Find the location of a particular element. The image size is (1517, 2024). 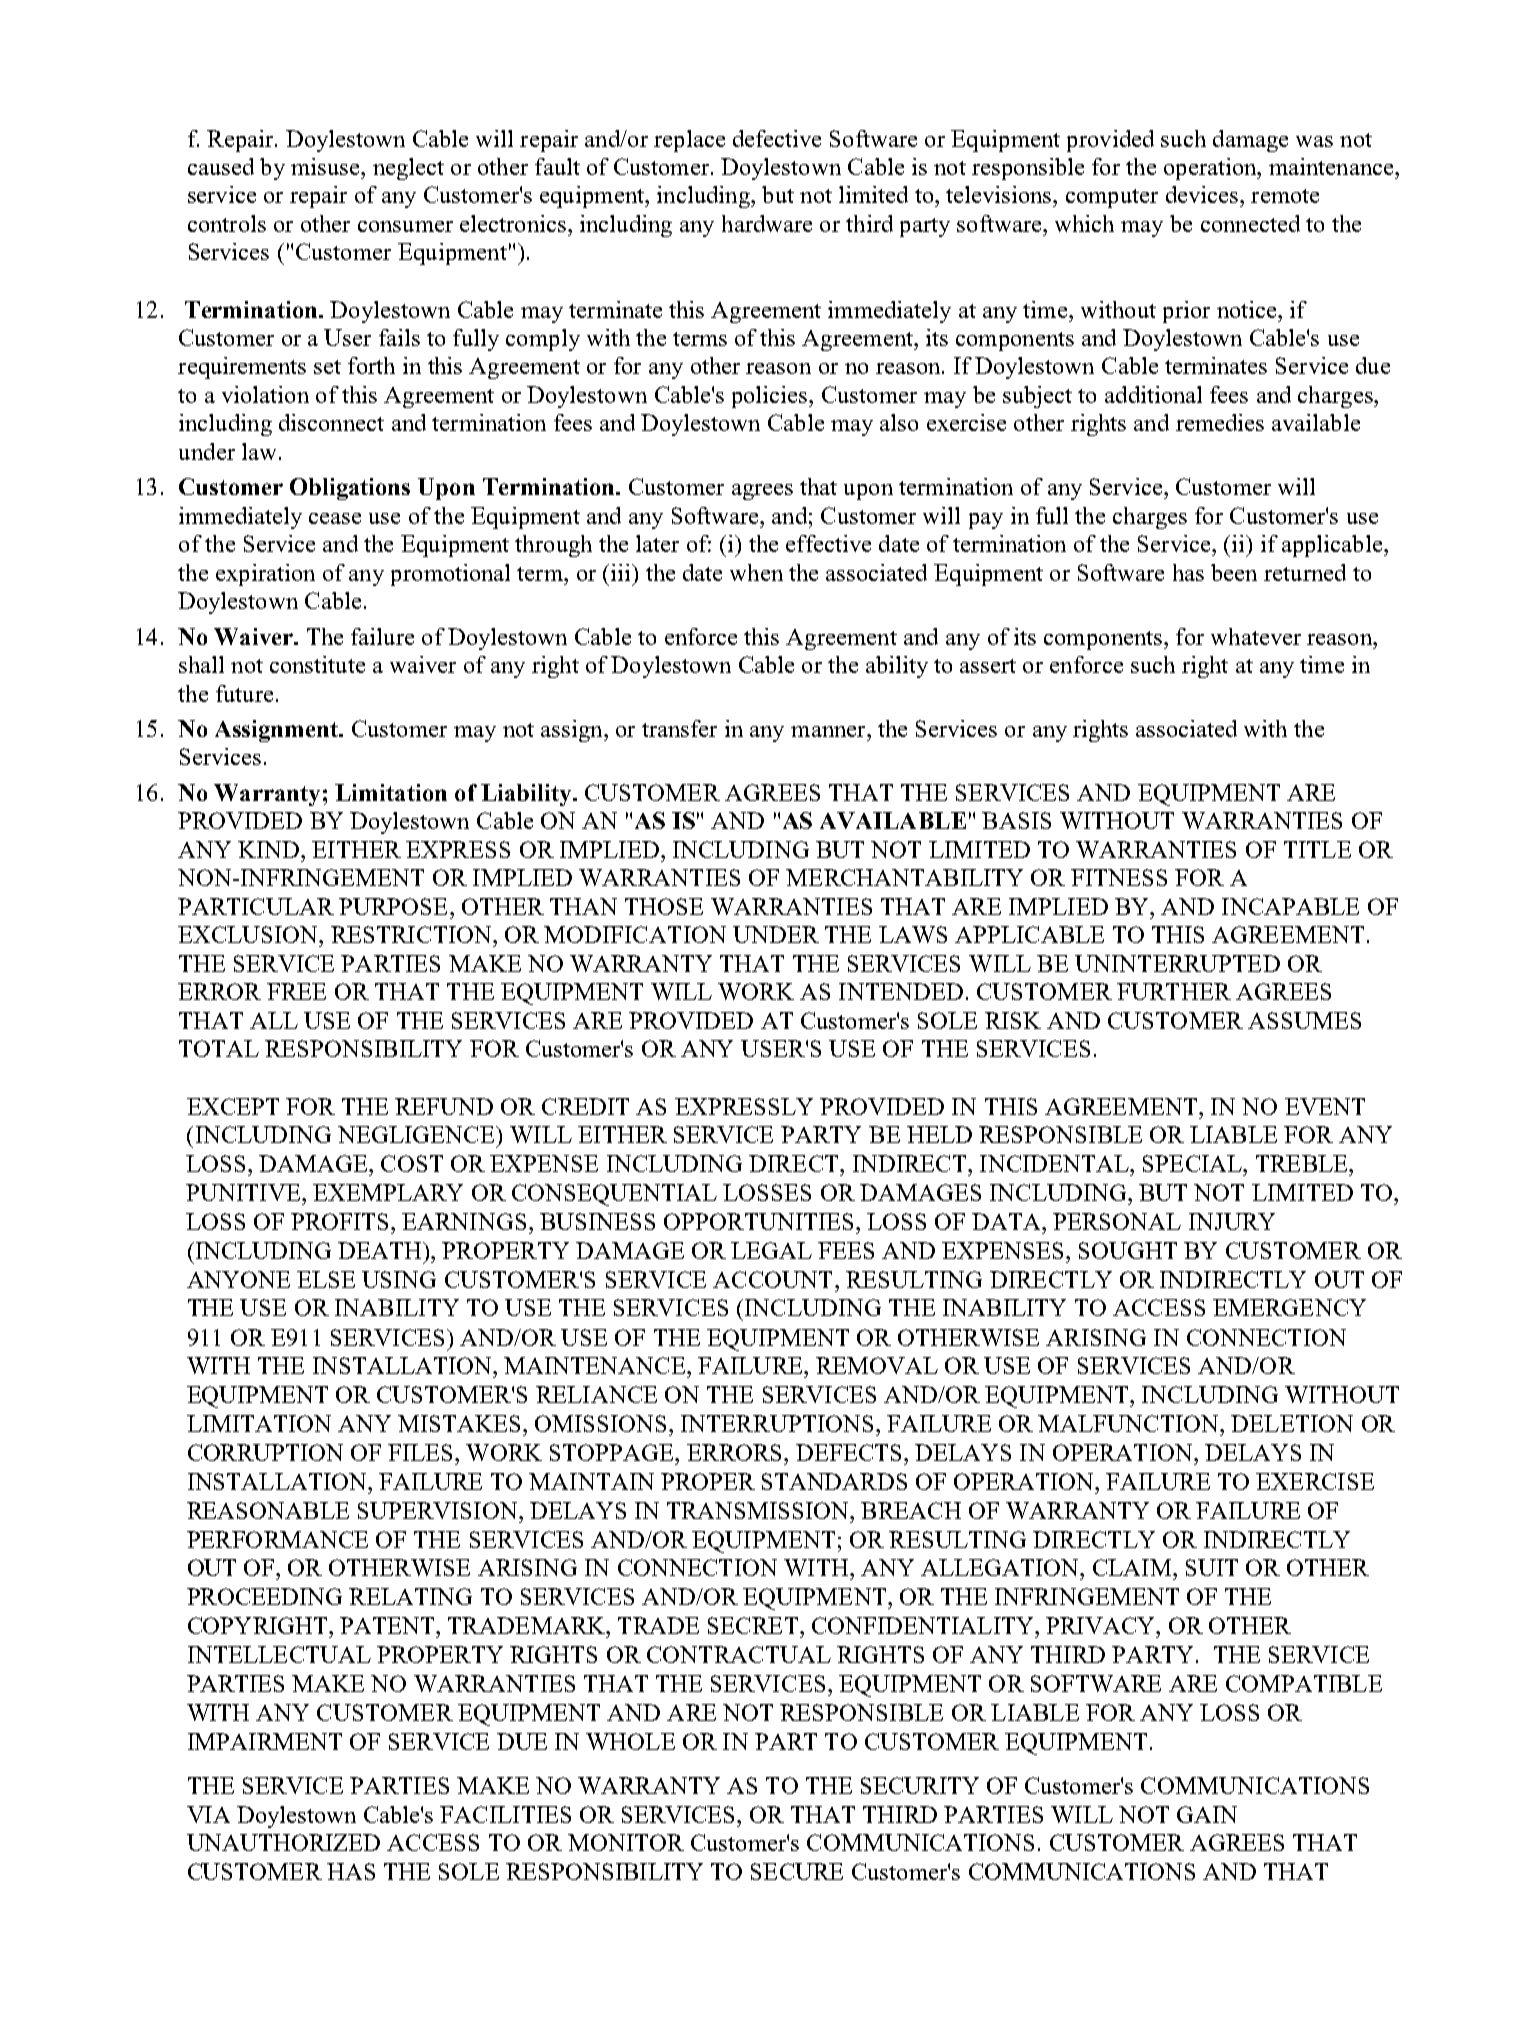

FURTHER is located at coordinates (1174, 991).
